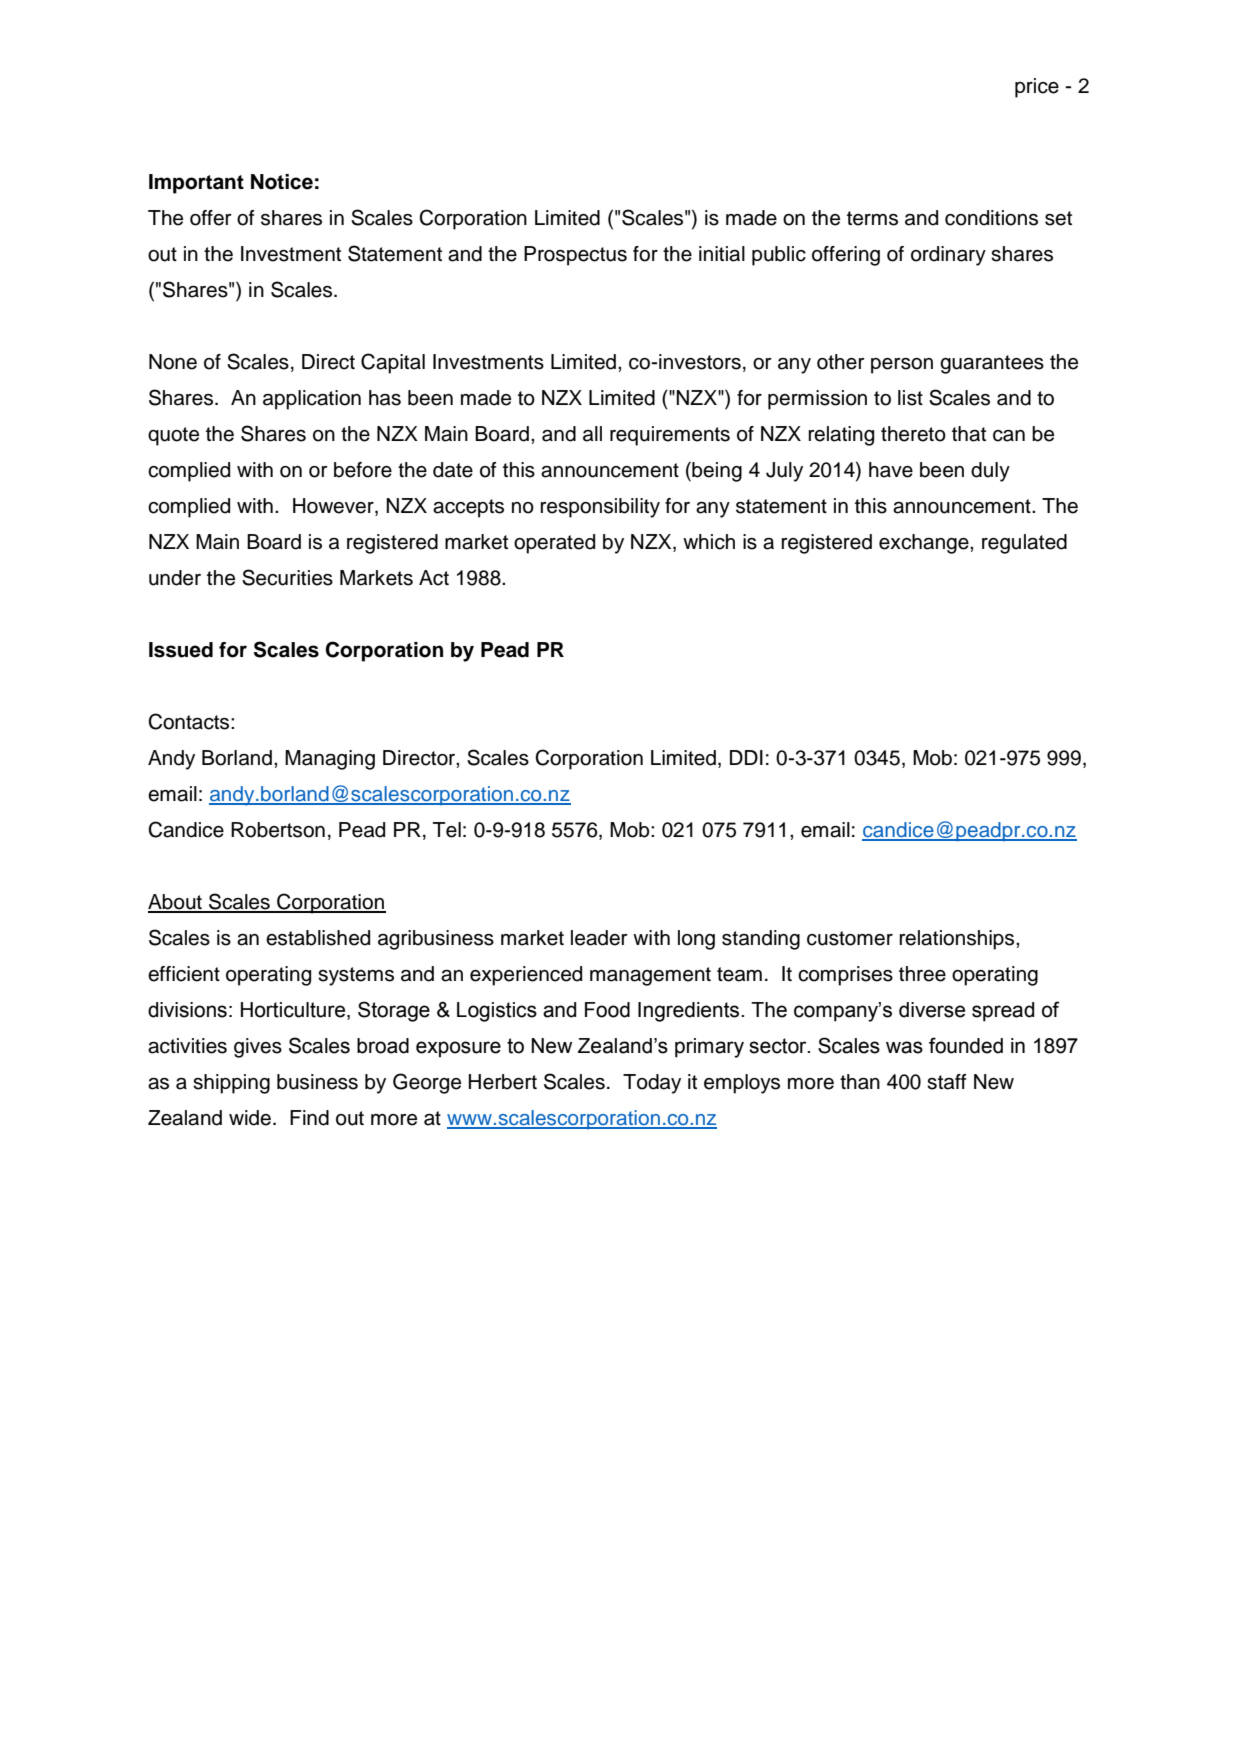 Image resolution: width=1242 pixels, height=1756 pixels. What do you see at coordinates (592, 434) in the screenshot?
I see `all` at bounding box center [592, 434].
